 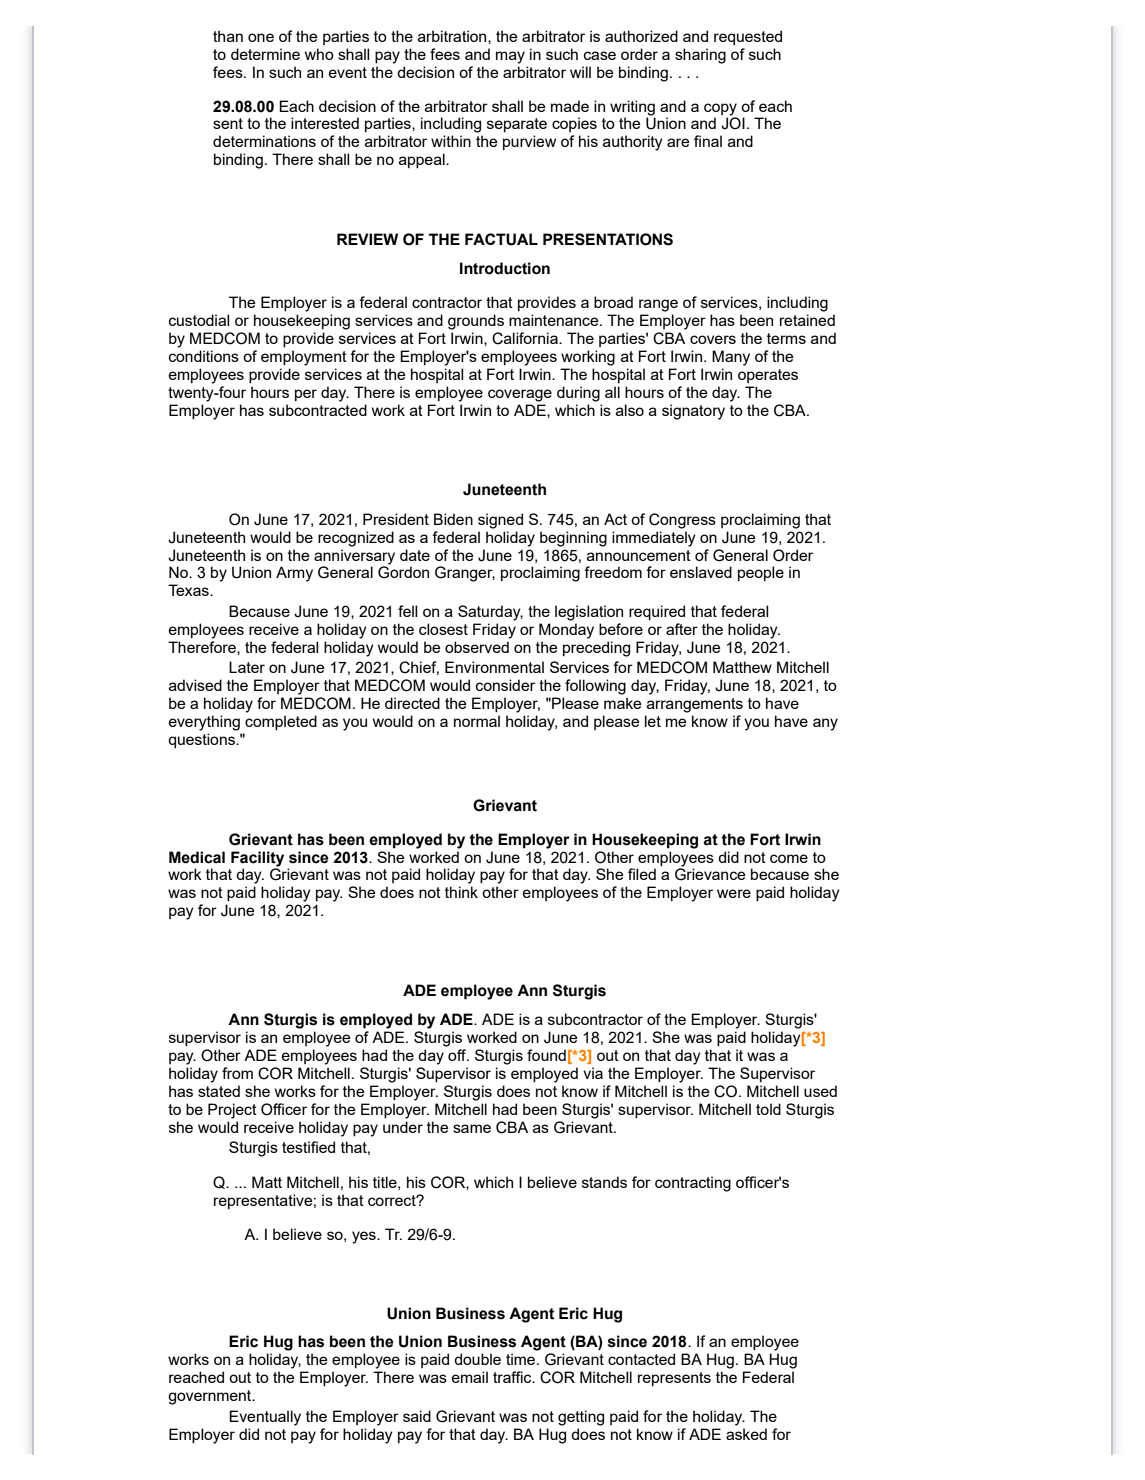 What do you see at coordinates (748, 37) in the screenshot?
I see `requested` at bounding box center [748, 37].
